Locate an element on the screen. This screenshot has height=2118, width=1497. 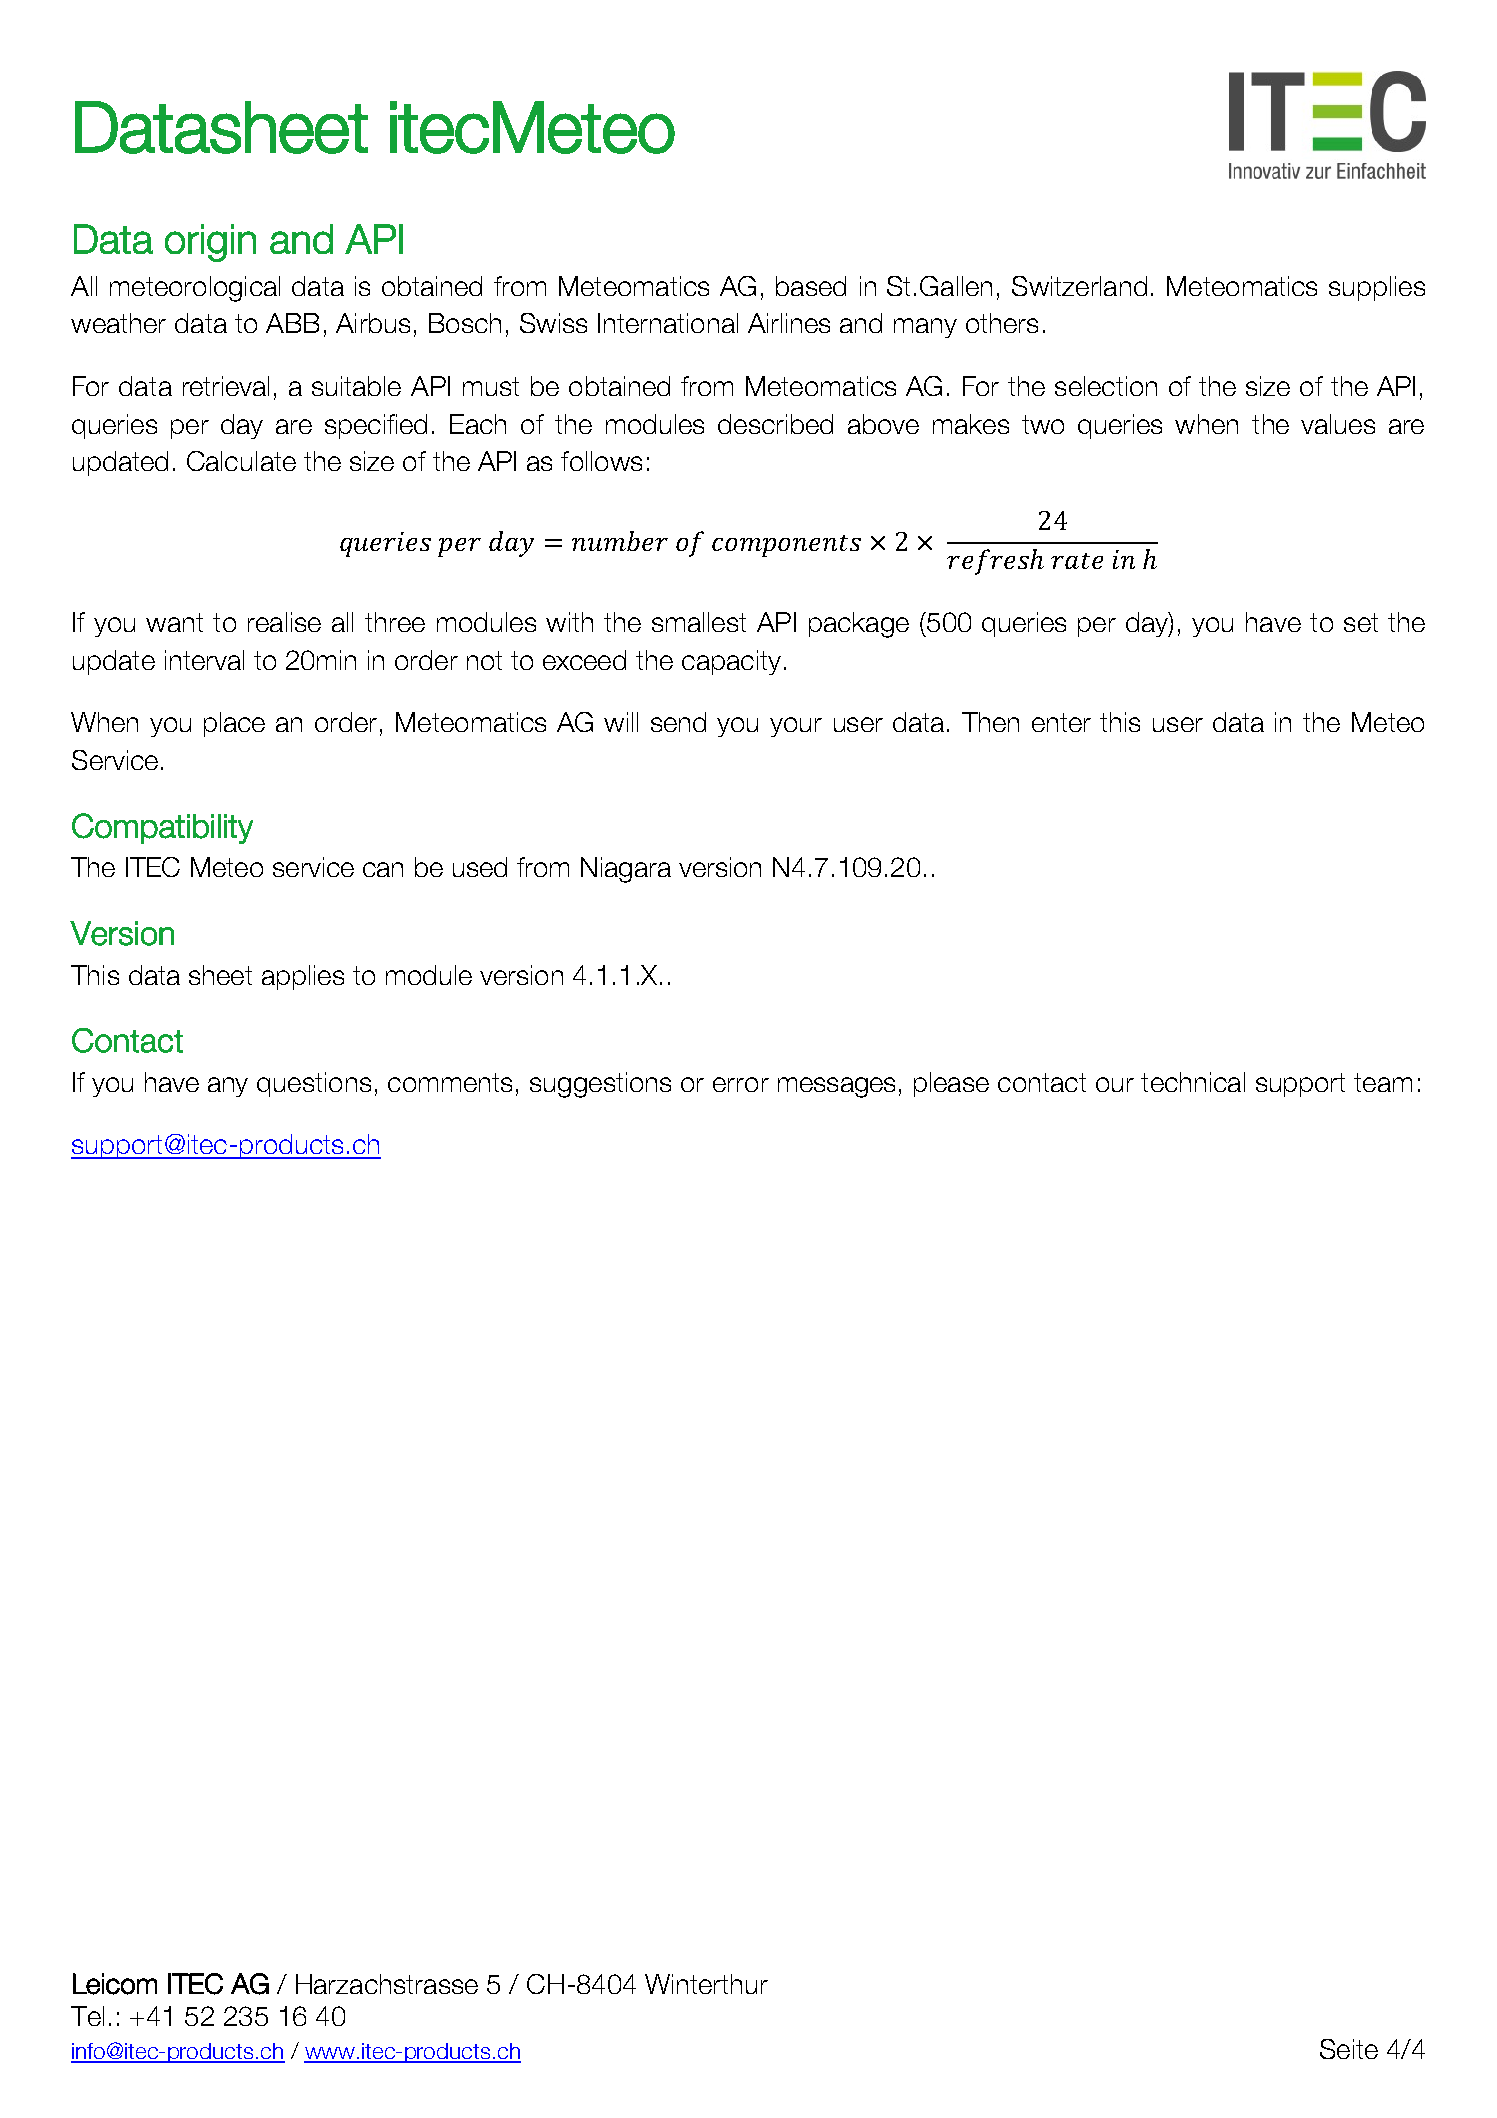
capacity is located at coordinates (731, 662).
